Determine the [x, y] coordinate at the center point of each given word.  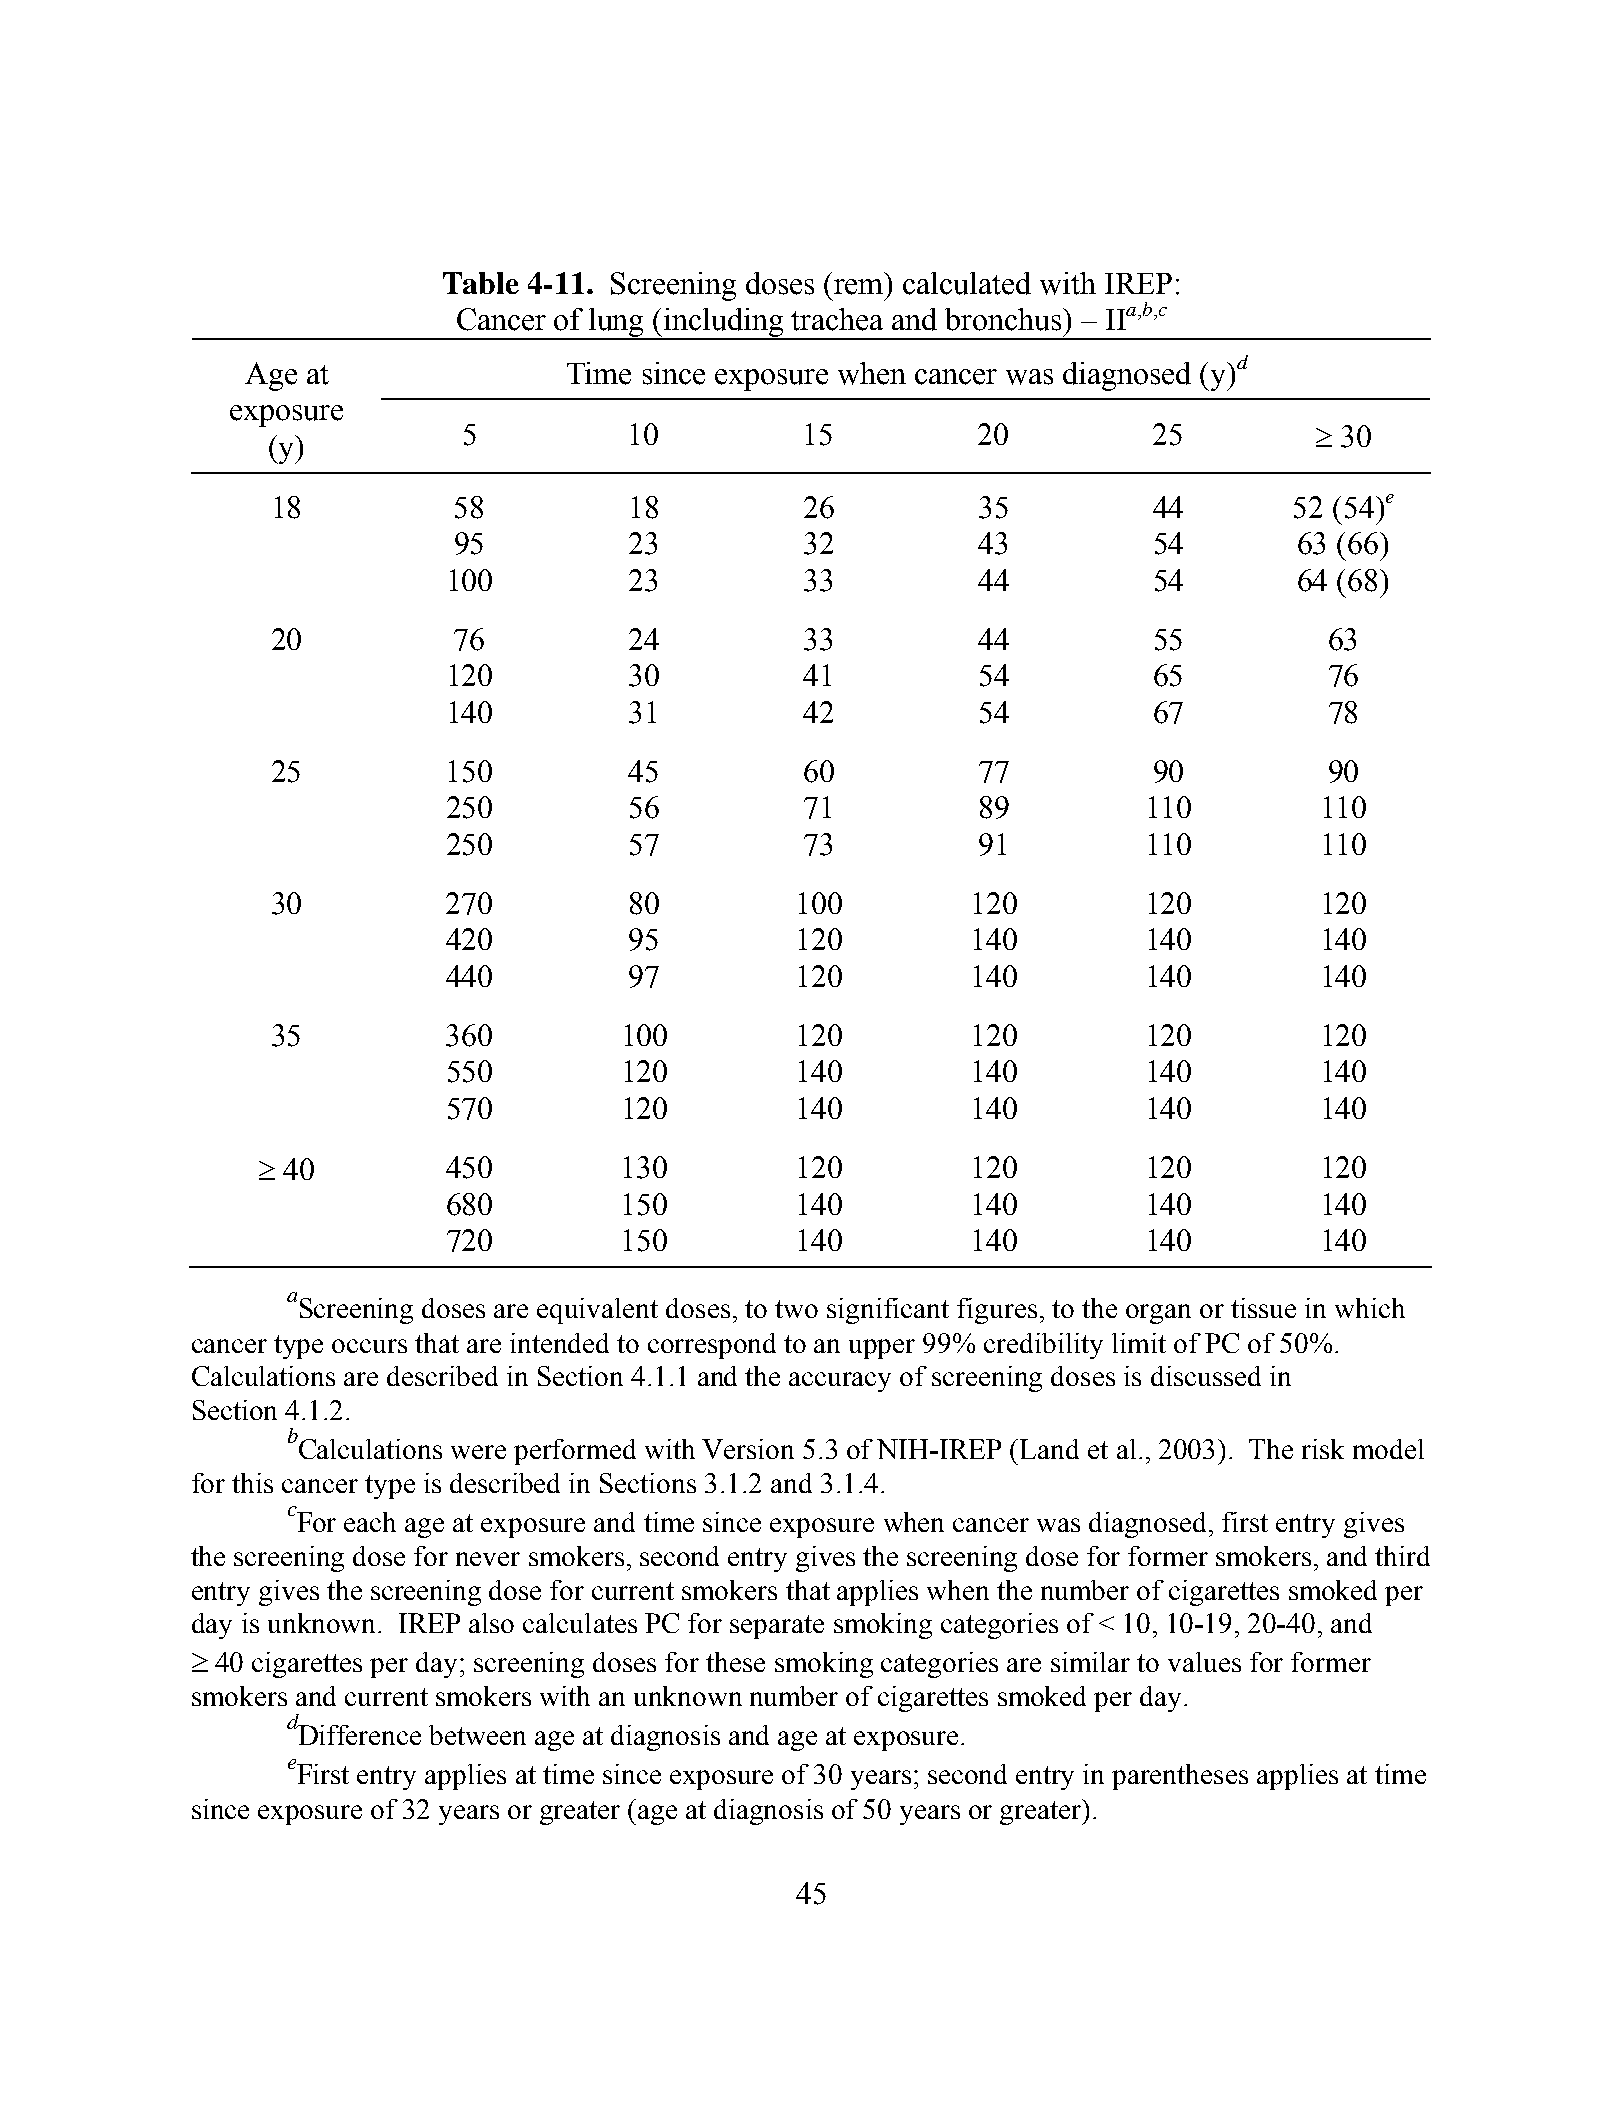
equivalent [597, 1311]
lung [617, 324]
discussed [1206, 1376]
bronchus [1004, 319]
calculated [967, 283]
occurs [369, 1346]
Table [481, 283]
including [724, 324]
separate [777, 1627]
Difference [358, 1733]
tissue [1263, 1308]
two [796, 1309]
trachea [837, 319]
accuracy [840, 1382]
